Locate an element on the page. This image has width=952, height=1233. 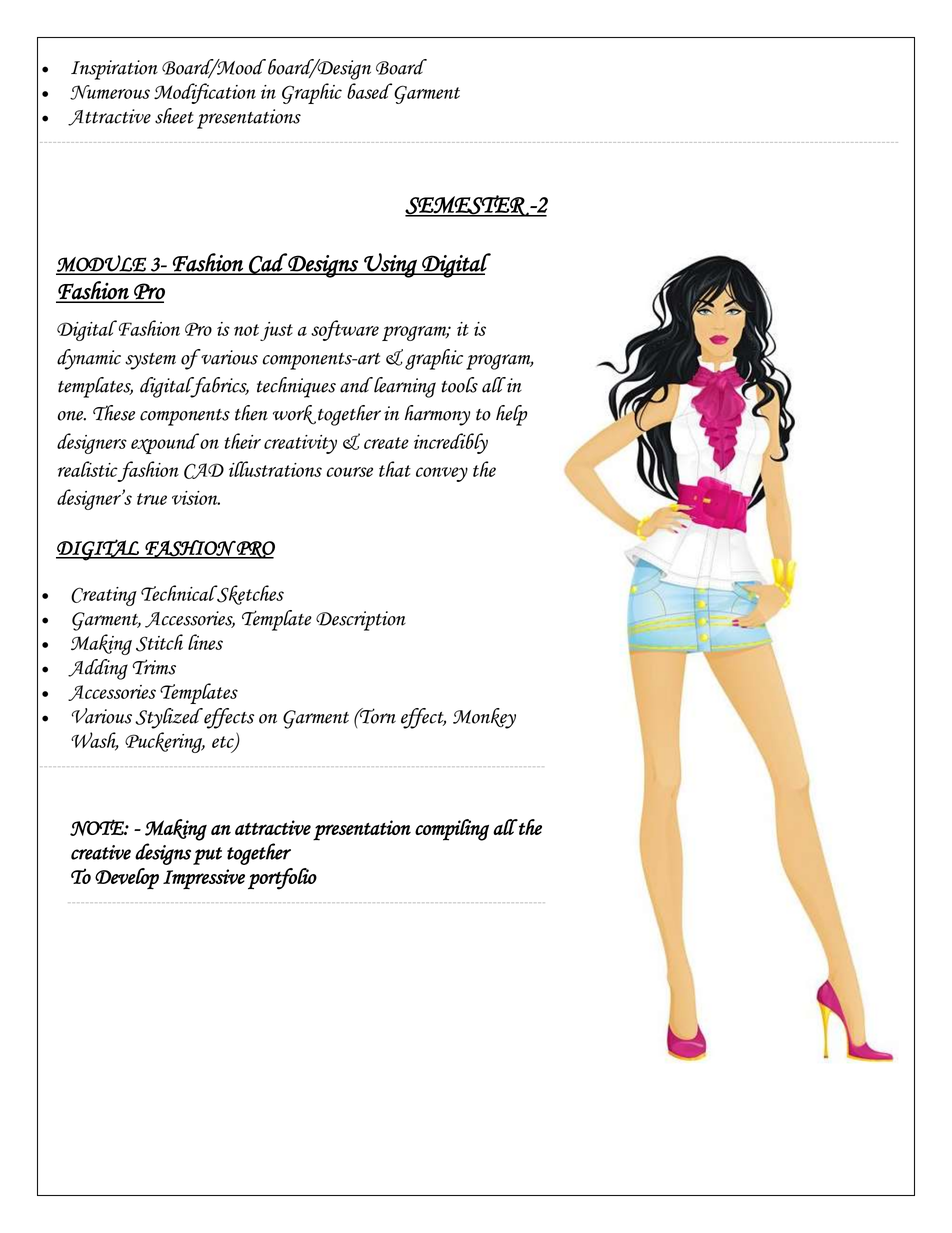
portfolio is located at coordinates (282, 879).
